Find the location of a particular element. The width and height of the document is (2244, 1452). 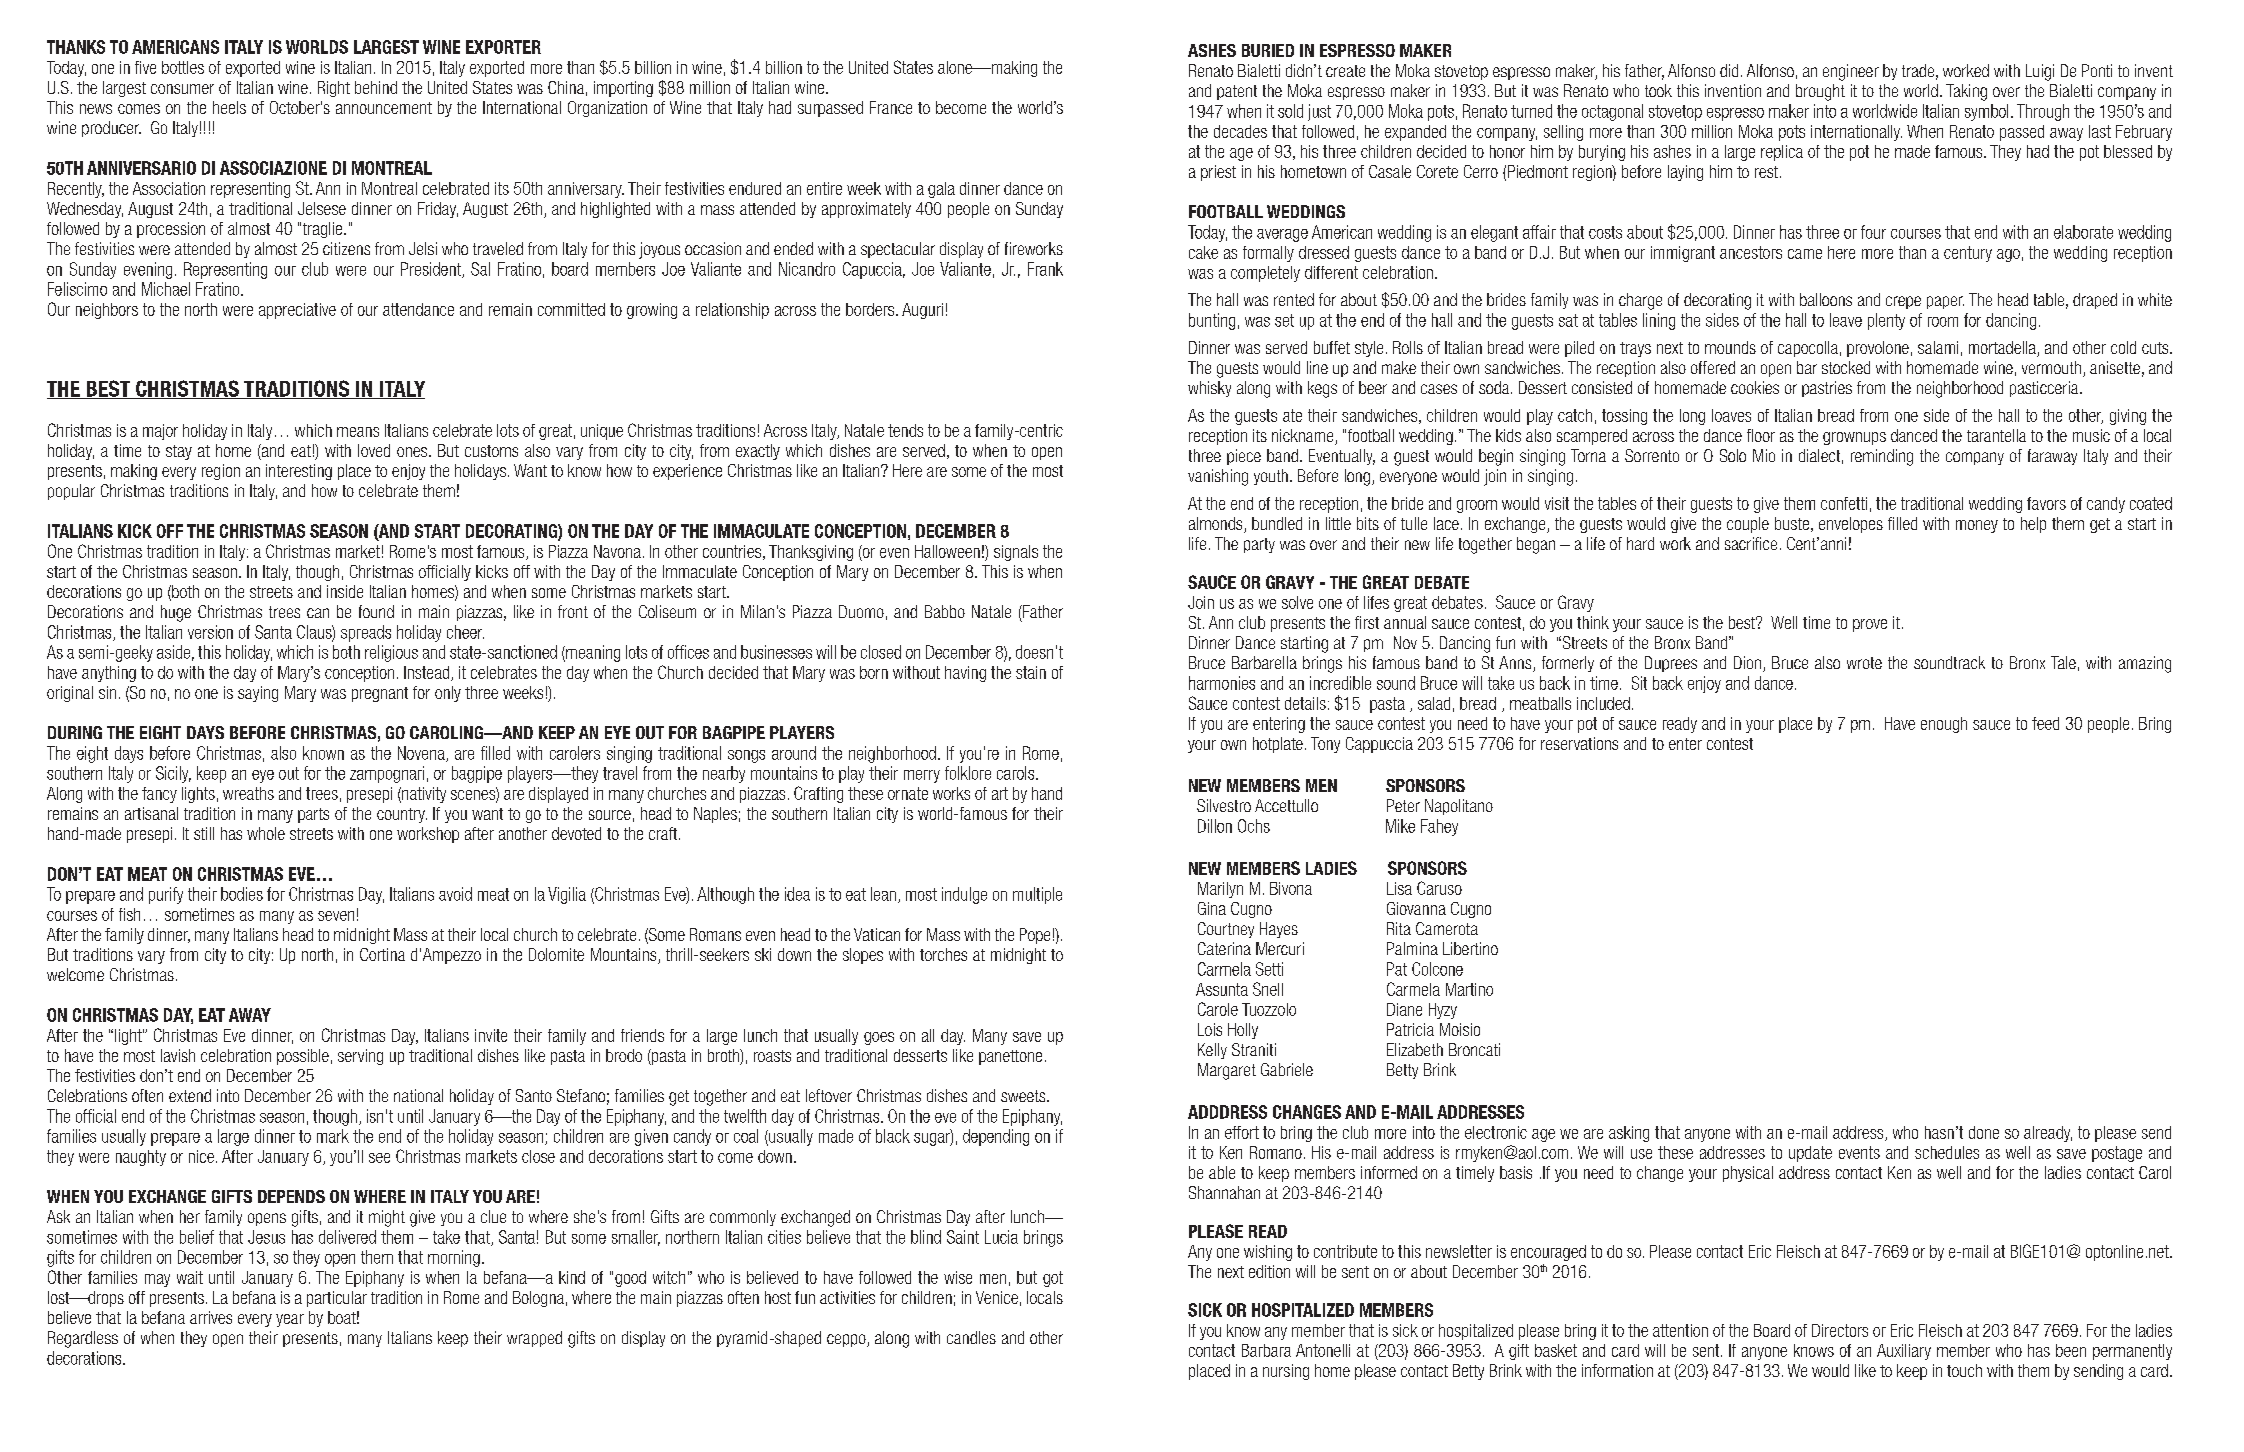

Caruso is located at coordinates (1439, 888).
